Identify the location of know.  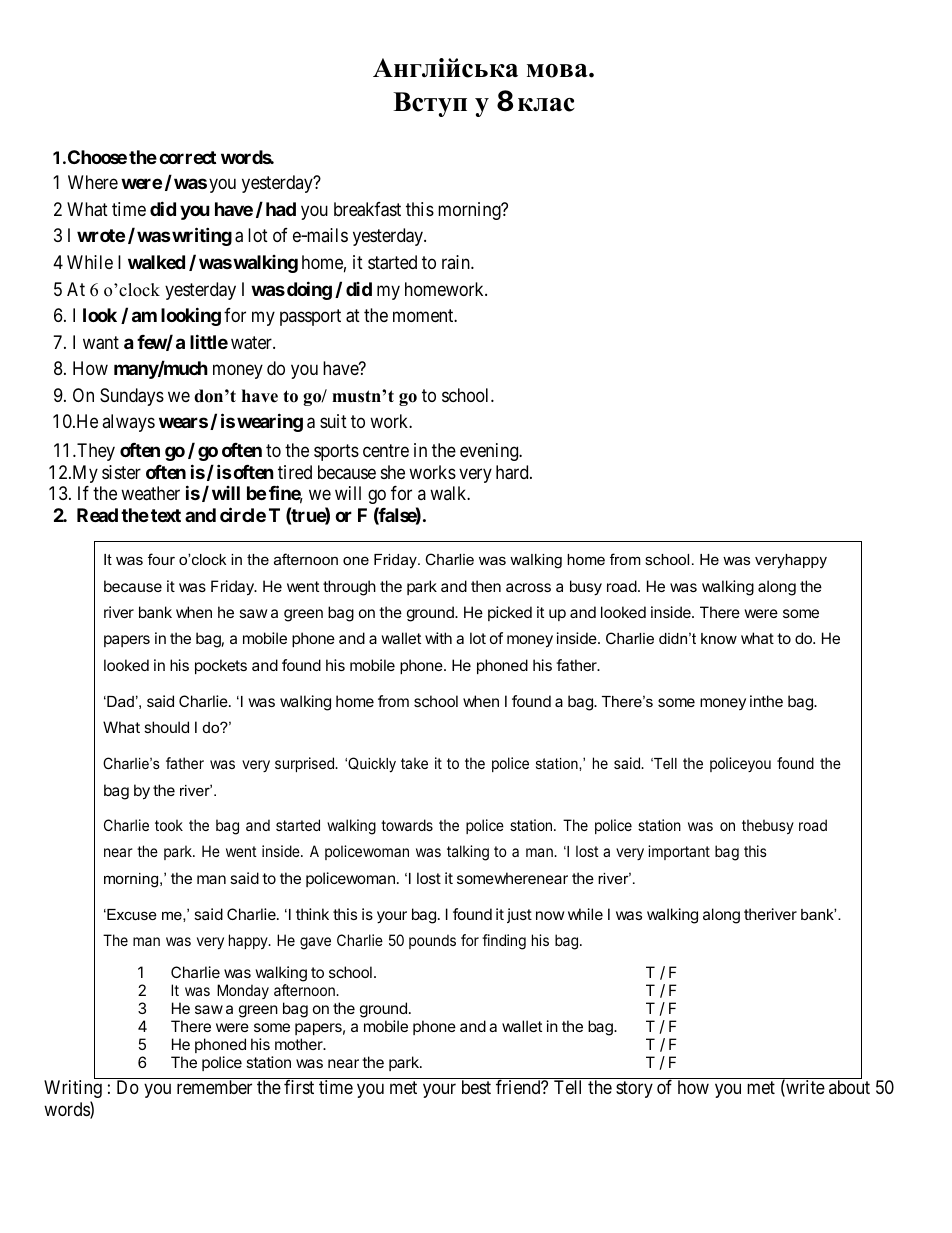
(719, 638).
